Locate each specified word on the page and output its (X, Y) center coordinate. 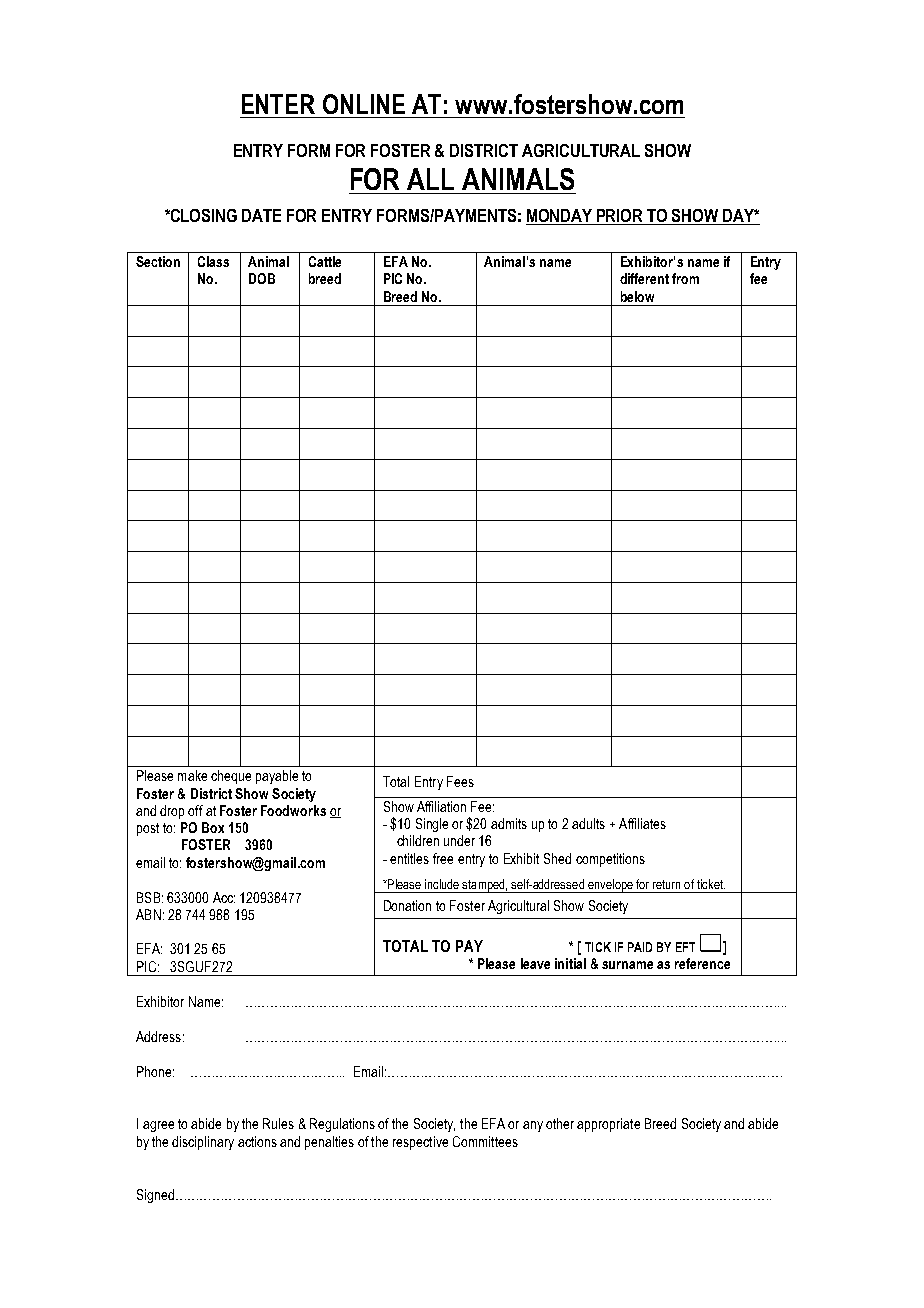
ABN (148, 914)
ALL (430, 179)
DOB (262, 278)
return (666, 884)
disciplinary (203, 1143)
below (637, 296)
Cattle (325, 261)
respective (420, 1143)
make (192, 775)
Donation (407, 905)
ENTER (278, 104)
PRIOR (619, 215)
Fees (460, 781)
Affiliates (642, 823)
